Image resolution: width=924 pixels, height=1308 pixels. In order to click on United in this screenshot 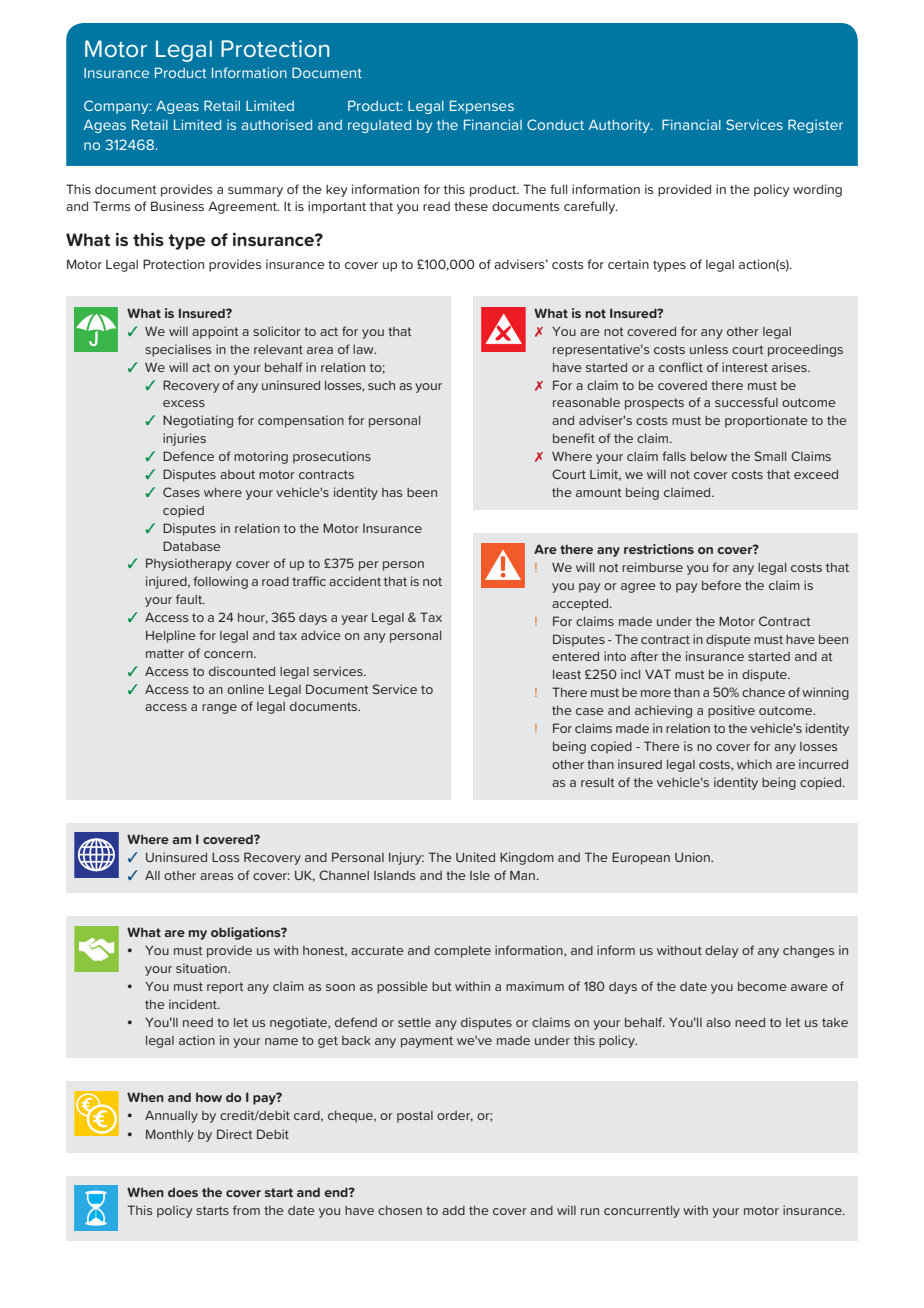, I will do `click(475, 857)`.
